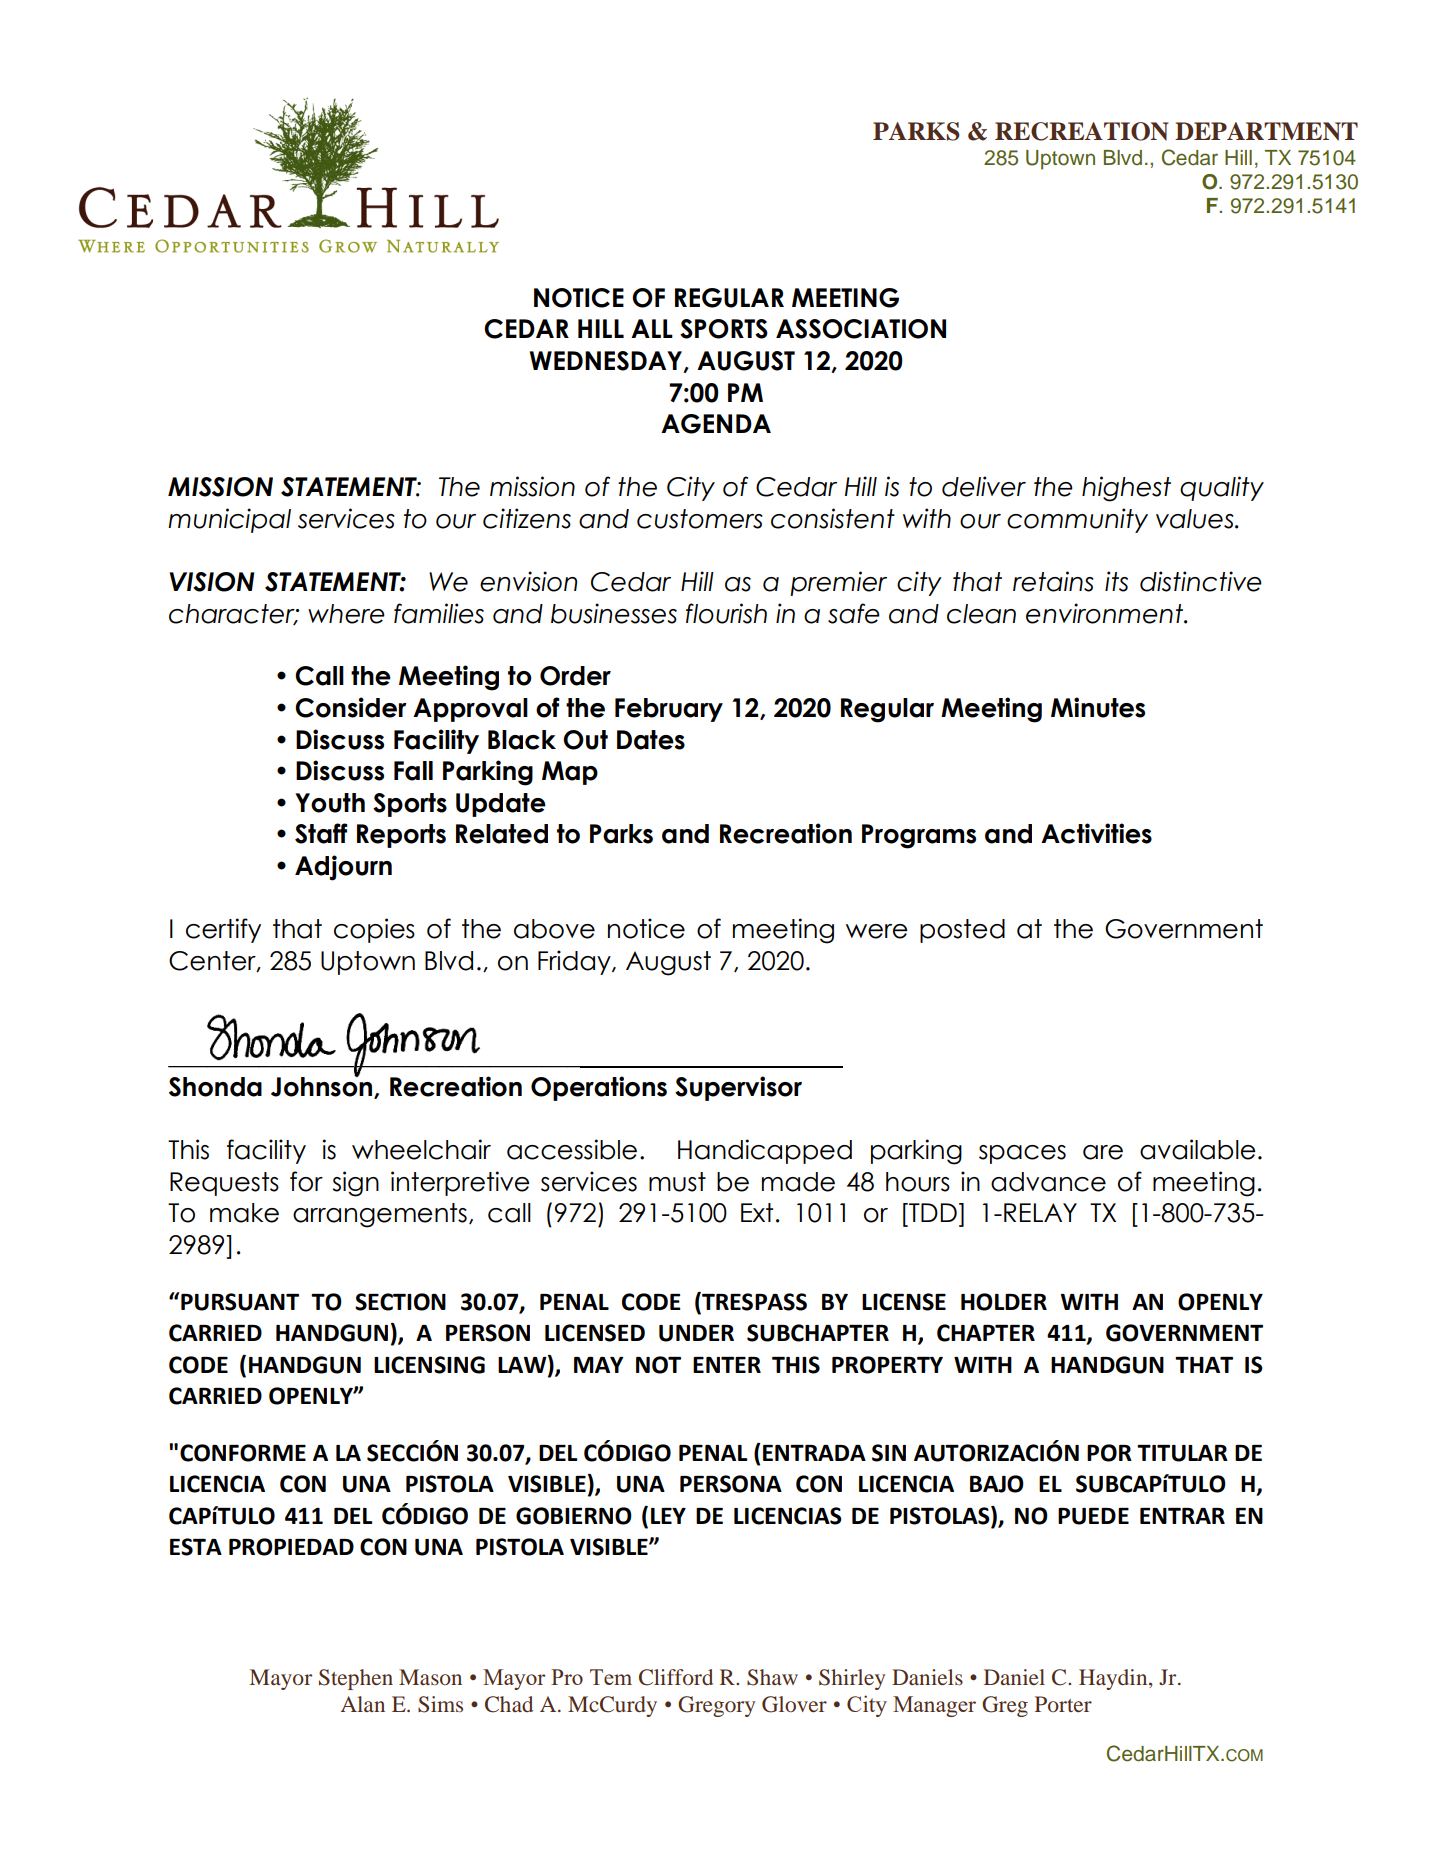 The image size is (1432, 1853). Describe the element at coordinates (1266, 131) in the page. I see `DEPARTMENT` at that location.
